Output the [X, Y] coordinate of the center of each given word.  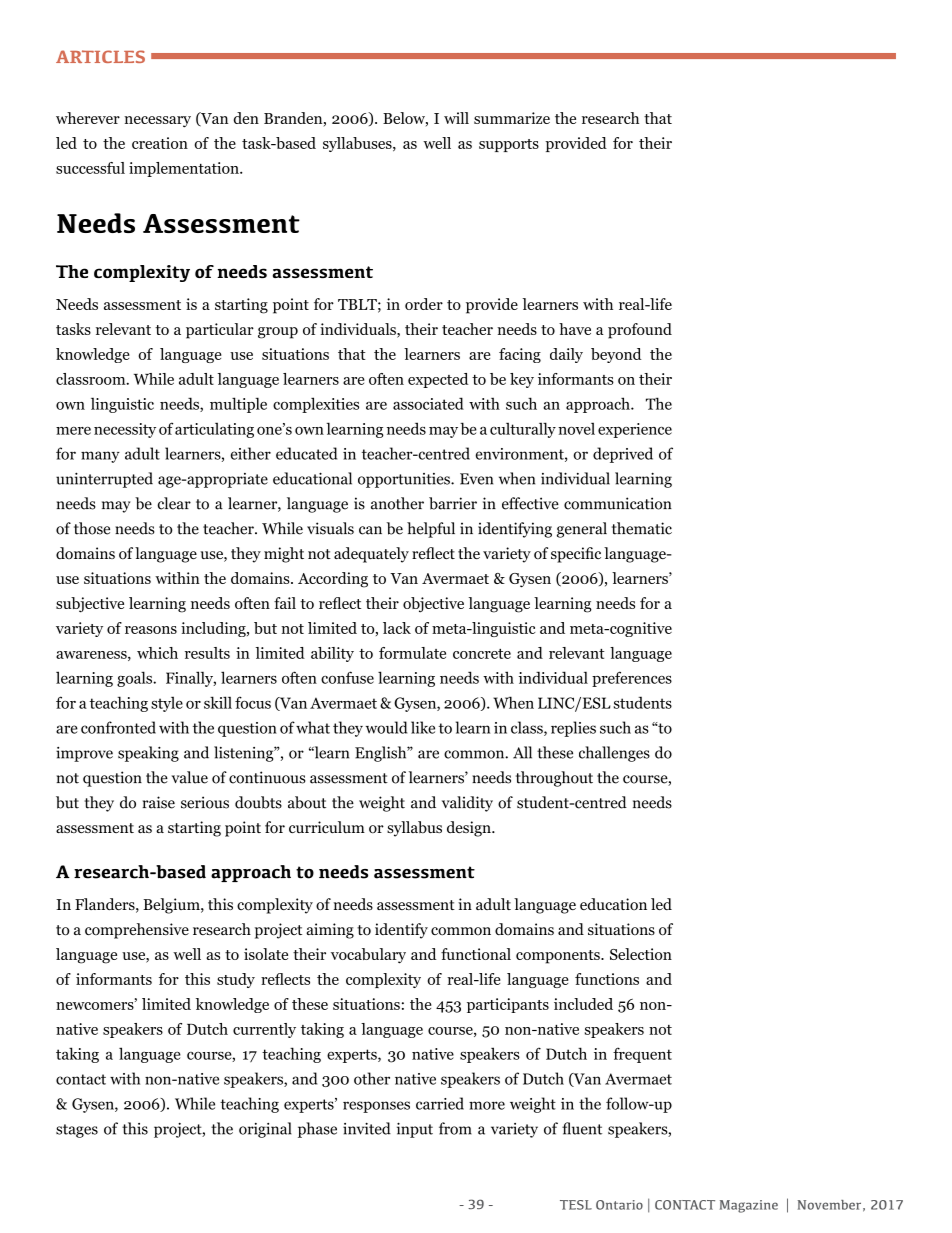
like [423, 727]
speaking [148, 754]
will [456, 118]
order [424, 304]
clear [174, 503]
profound [640, 331]
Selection [641, 954]
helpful [431, 530]
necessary [157, 122]
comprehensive [137, 931]
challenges [614, 754]
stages [77, 1131]
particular [220, 331]
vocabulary [368, 956]
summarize [512, 118]
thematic [642, 528]
